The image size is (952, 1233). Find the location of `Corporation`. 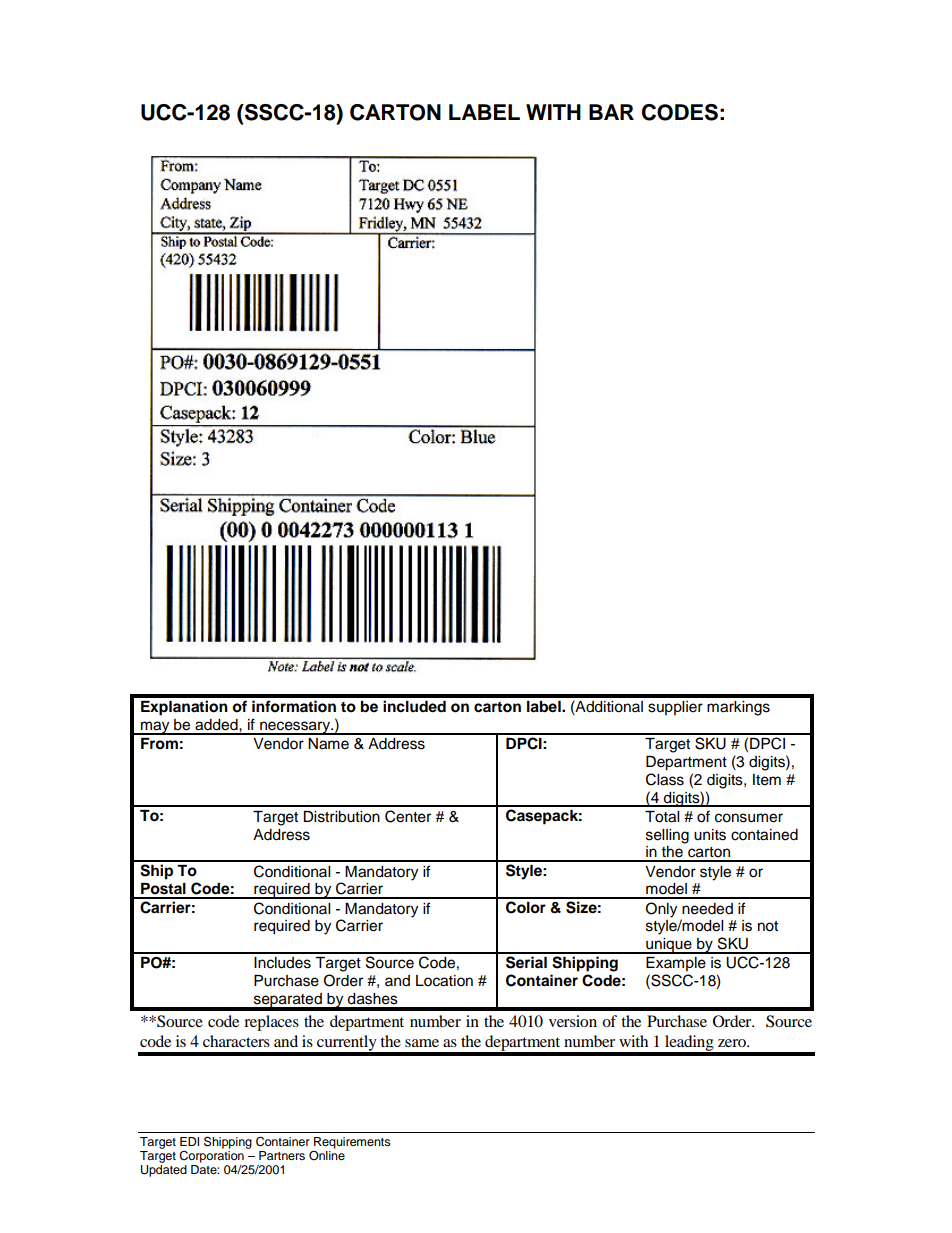

Corporation is located at coordinates (211, 1155).
